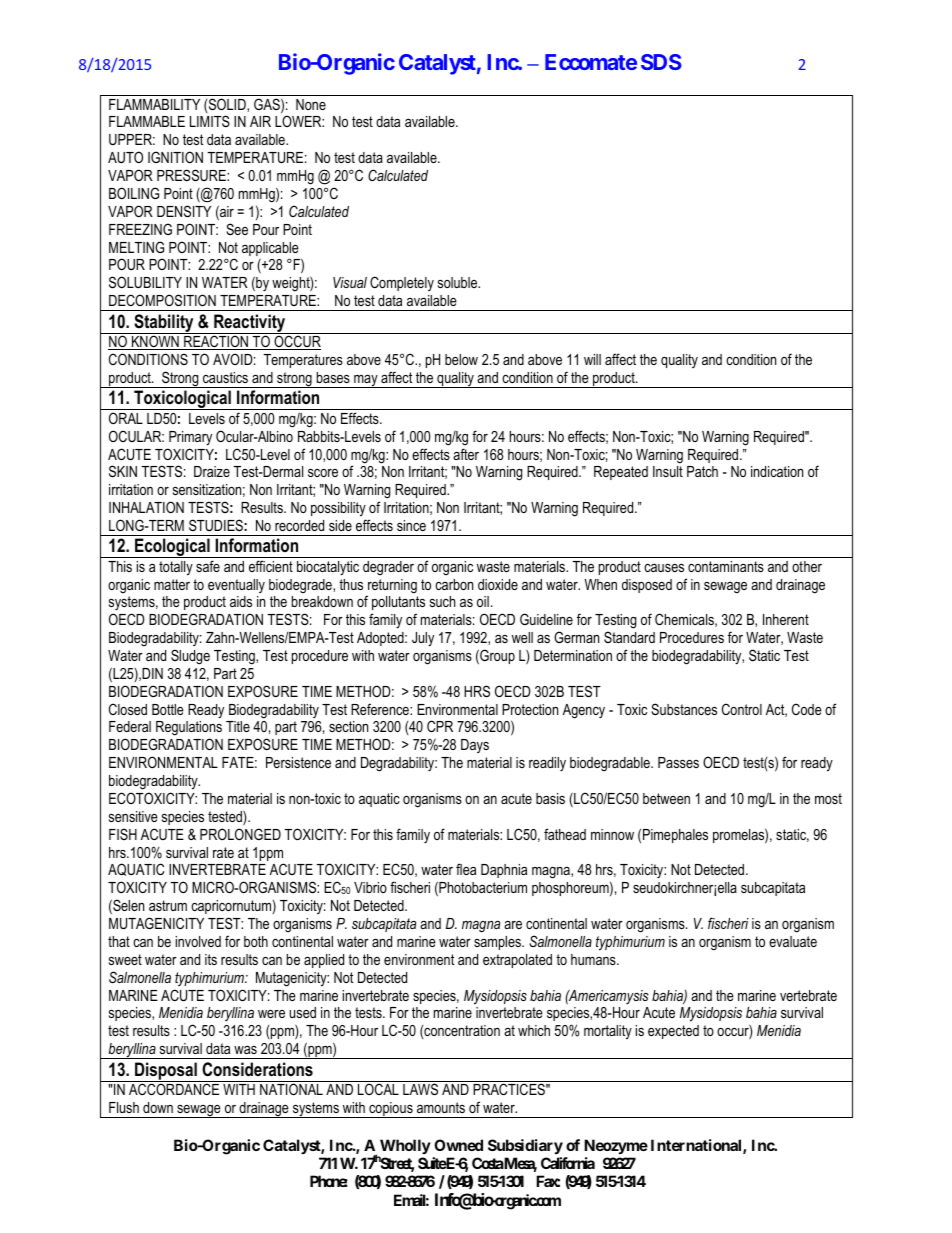 This screenshot has width=952, height=1233. I want to click on None, so click(311, 104).
